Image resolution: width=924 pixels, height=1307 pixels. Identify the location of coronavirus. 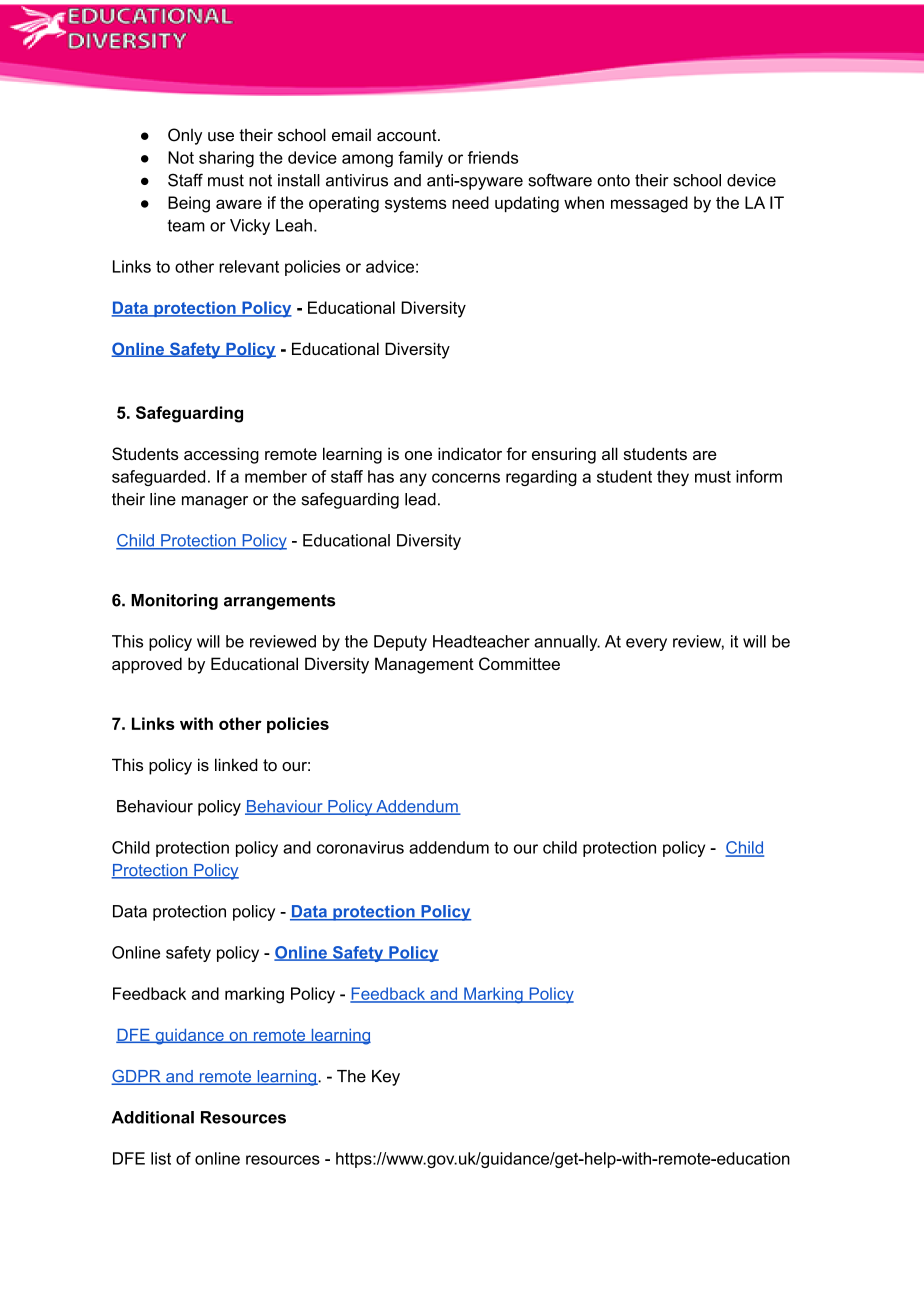
(360, 847).
